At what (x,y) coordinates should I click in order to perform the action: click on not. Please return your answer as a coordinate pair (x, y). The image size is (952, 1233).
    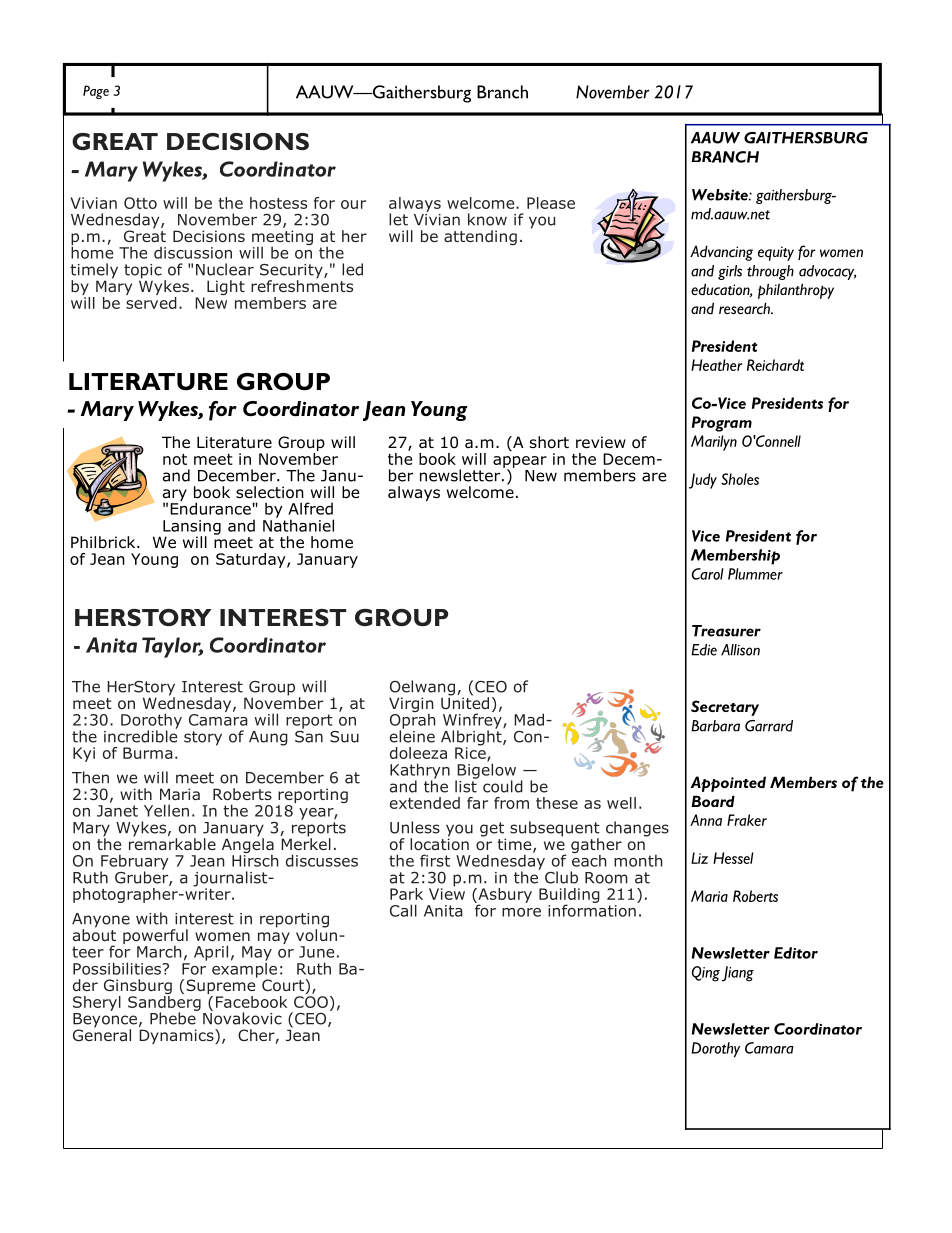
    Looking at the image, I should click on (175, 459).
